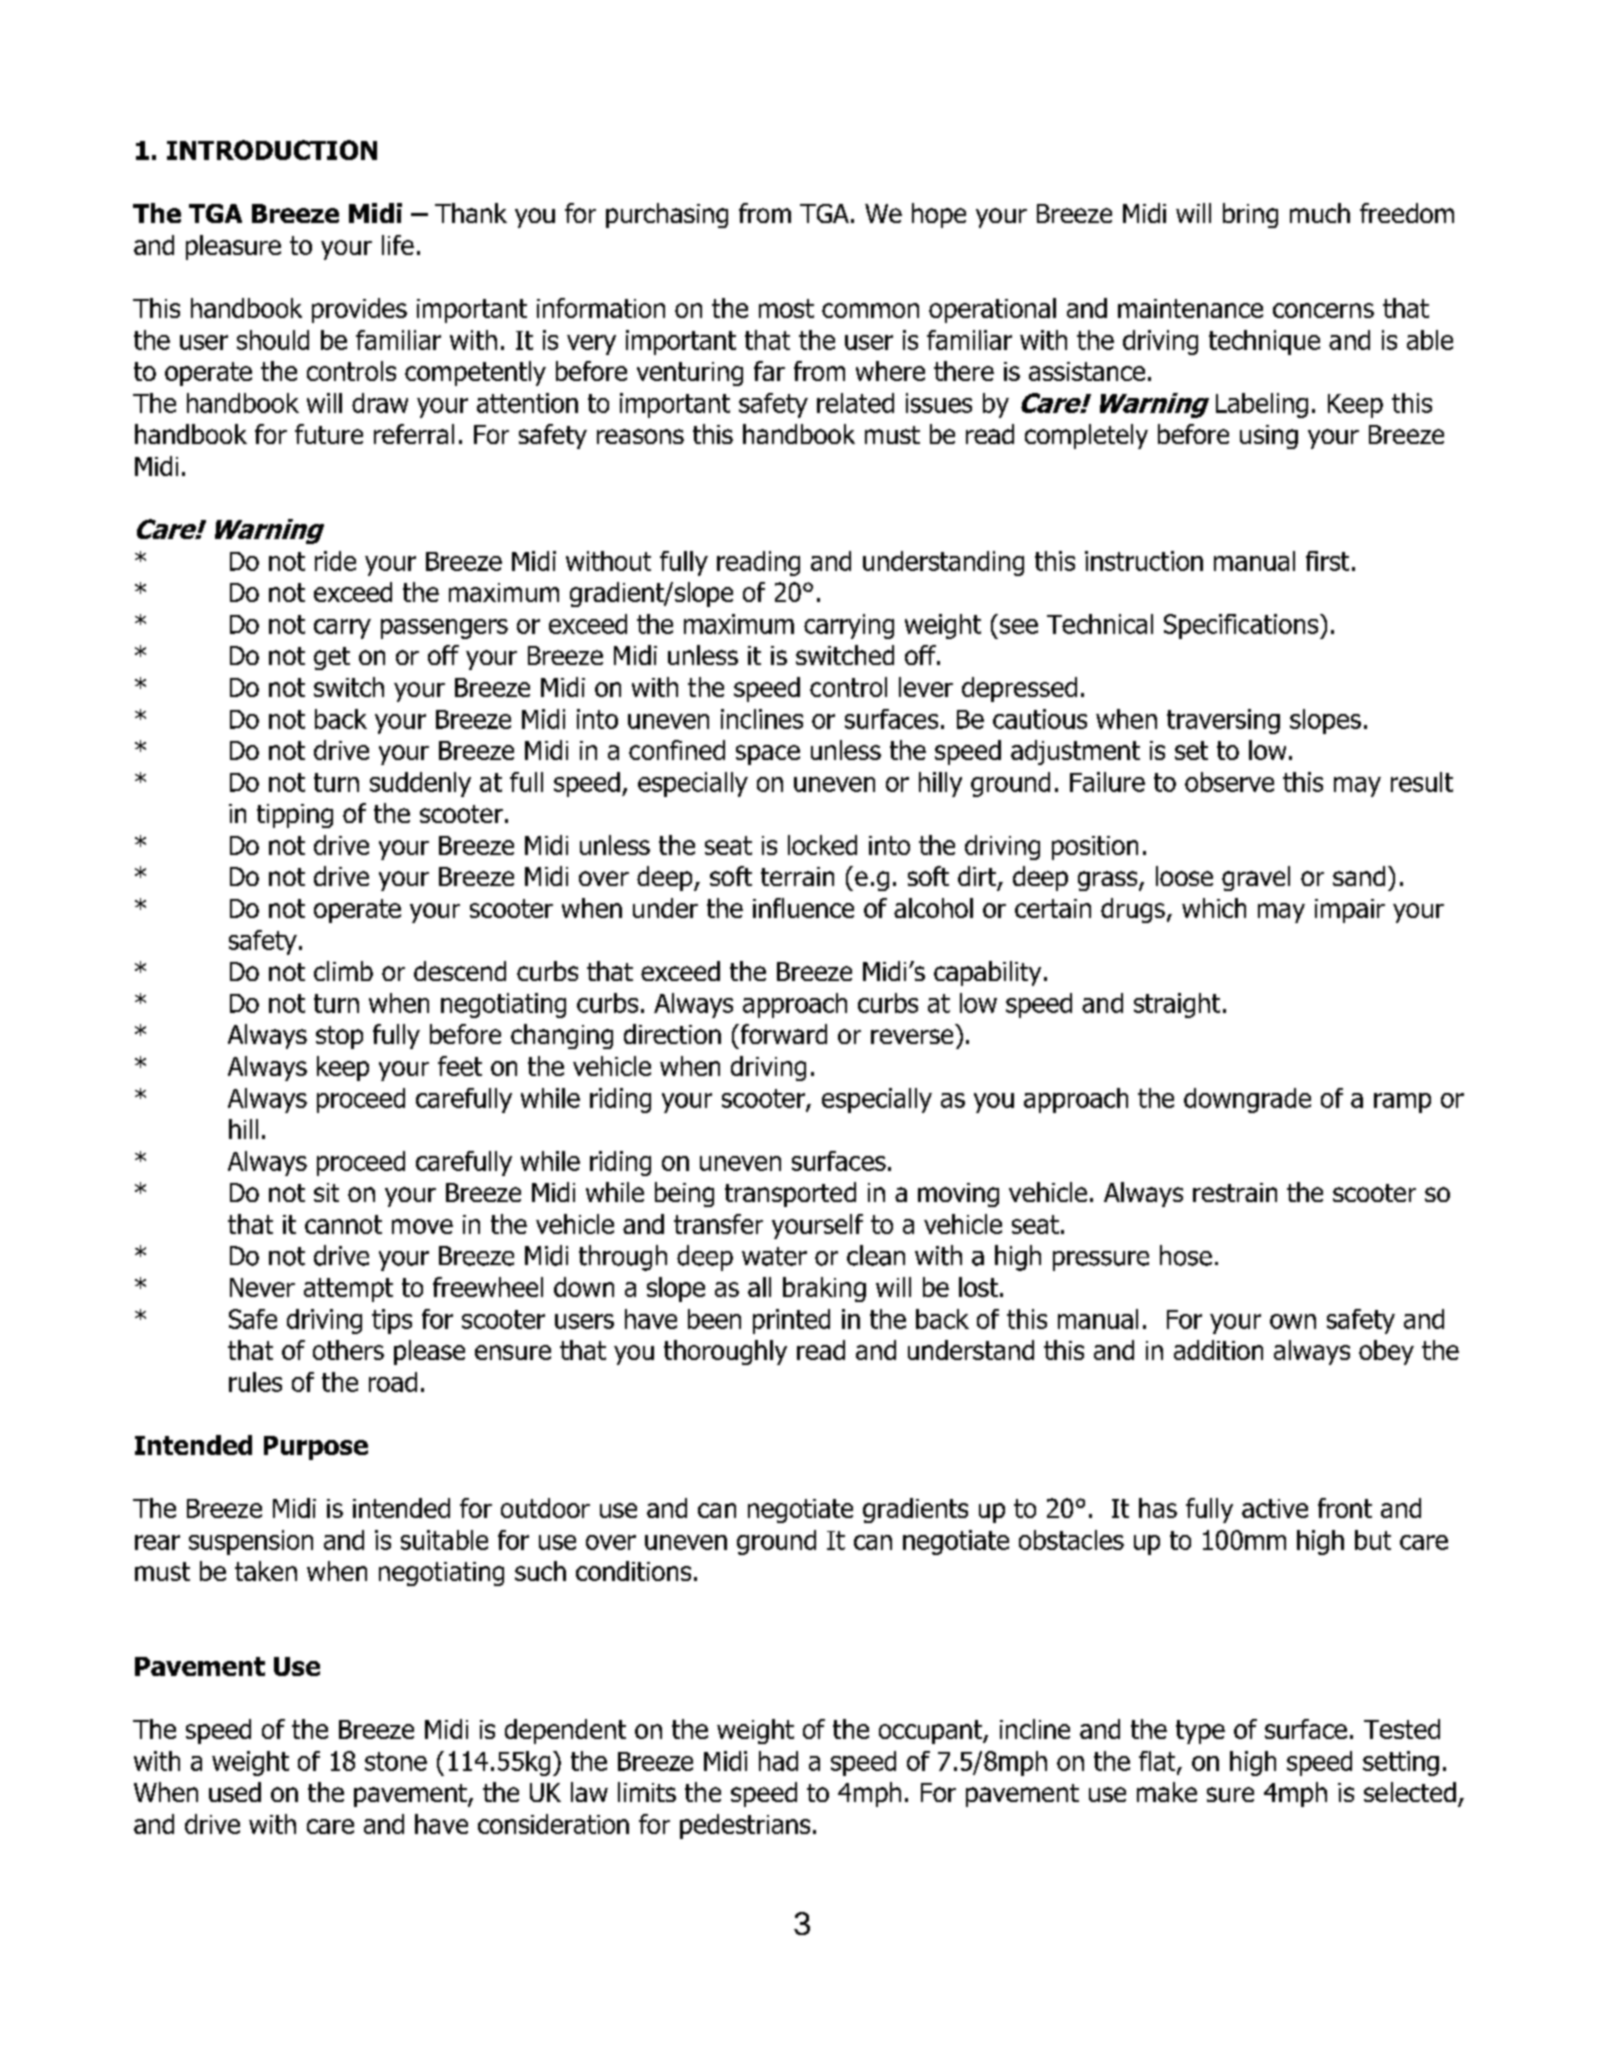 The height and width of the screenshot is (2072, 1601). Describe the element at coordinates (272, 150) in the screenshot. I see `INTRODUCTION` at that location.
